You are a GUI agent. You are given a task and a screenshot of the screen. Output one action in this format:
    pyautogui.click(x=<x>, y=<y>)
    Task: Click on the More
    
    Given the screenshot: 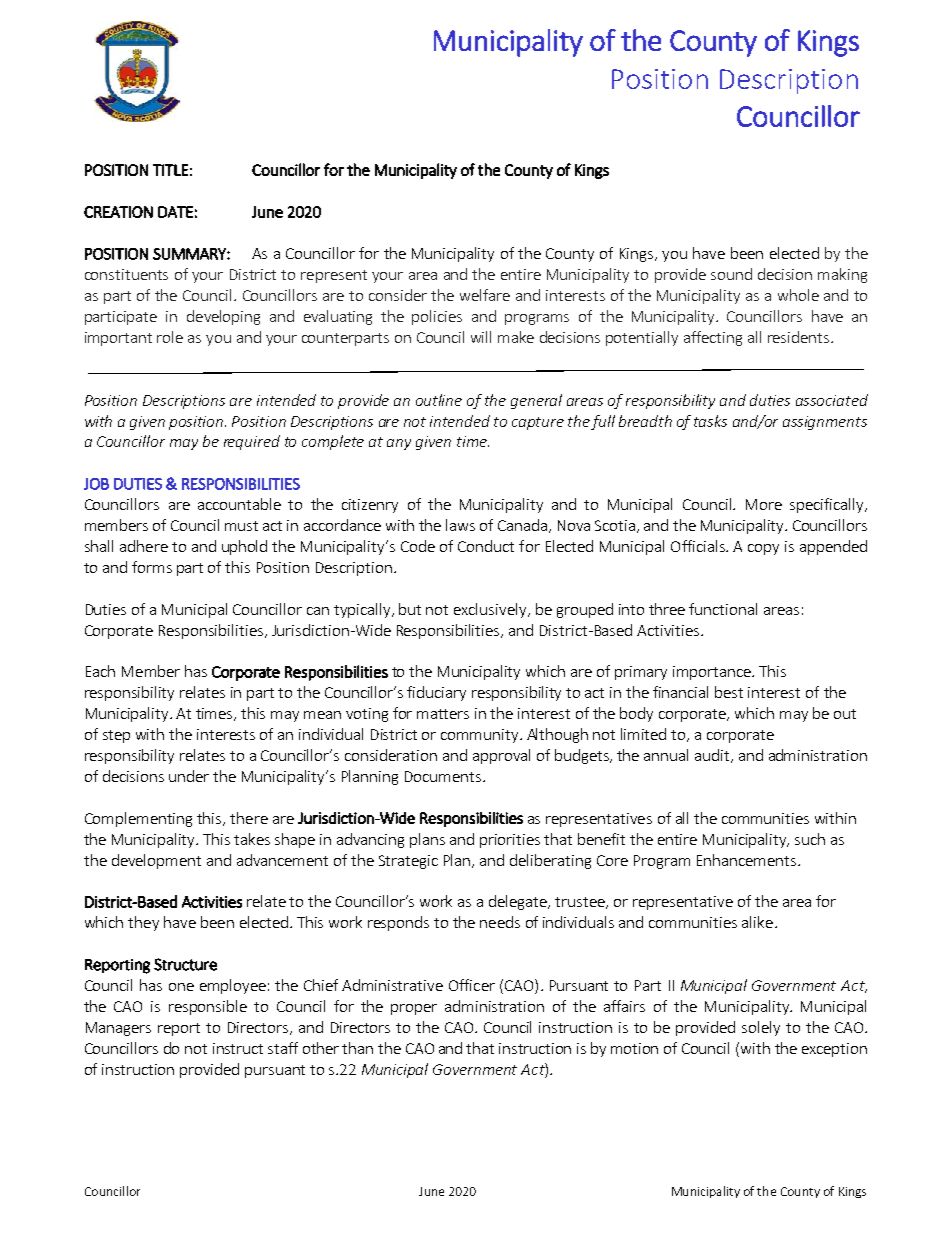 What is the action you would take?
    pyautogui.click(x=764, y=504)
